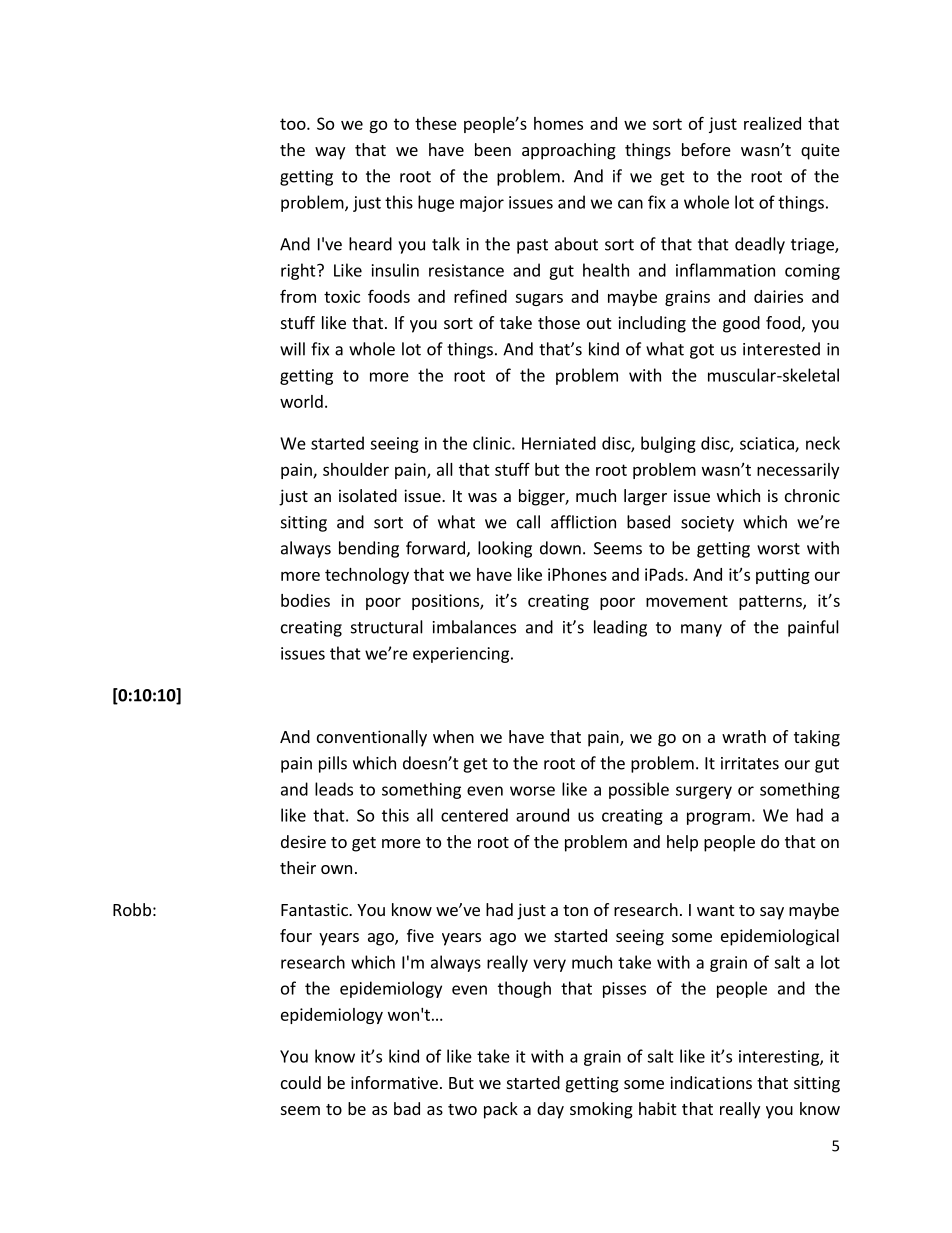 This screenshot has height=1233, width=952. Describe the element at coordinates (132, 909) in the screenshot. I see `Robb` at that location.
